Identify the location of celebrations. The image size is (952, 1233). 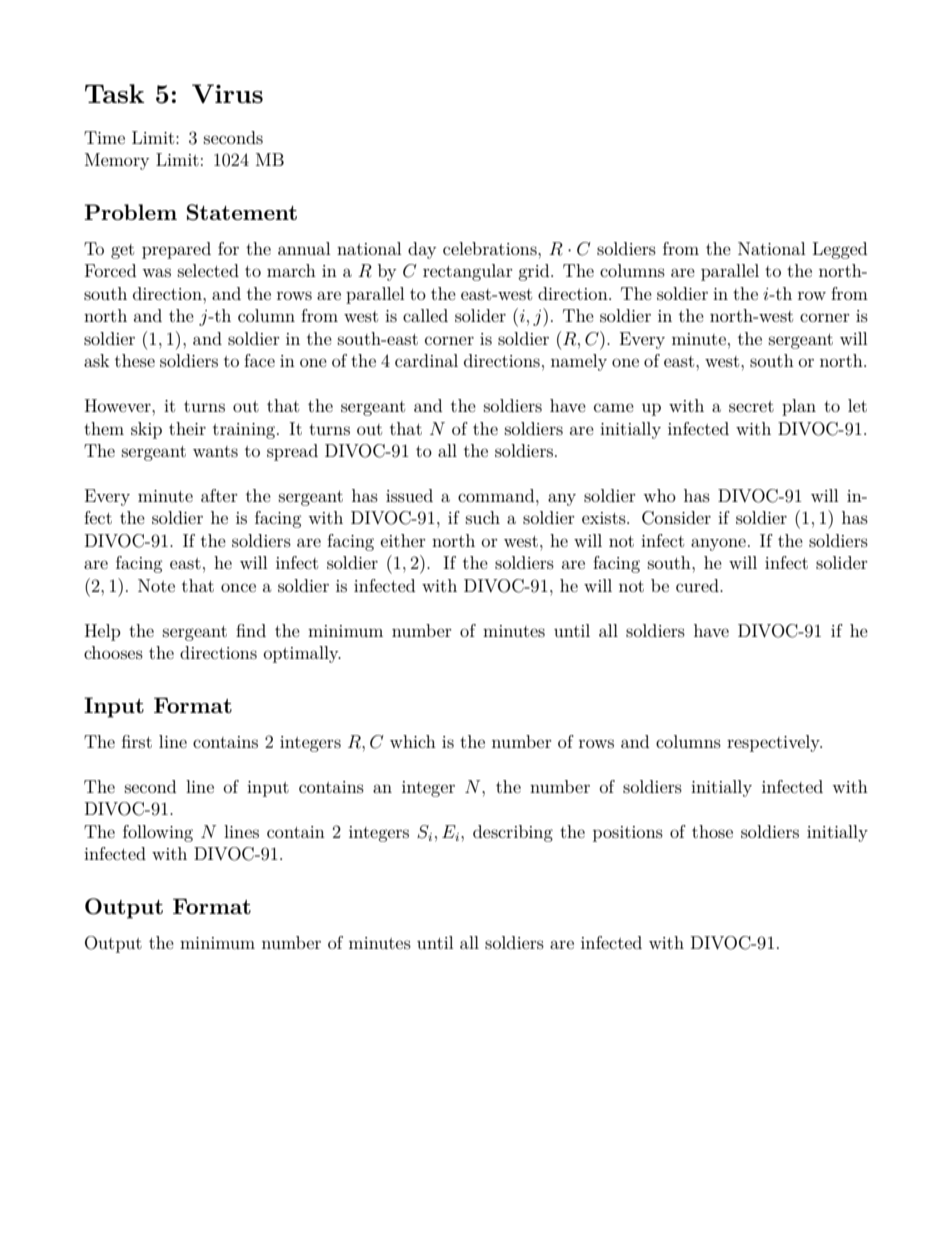
(491, 248).
